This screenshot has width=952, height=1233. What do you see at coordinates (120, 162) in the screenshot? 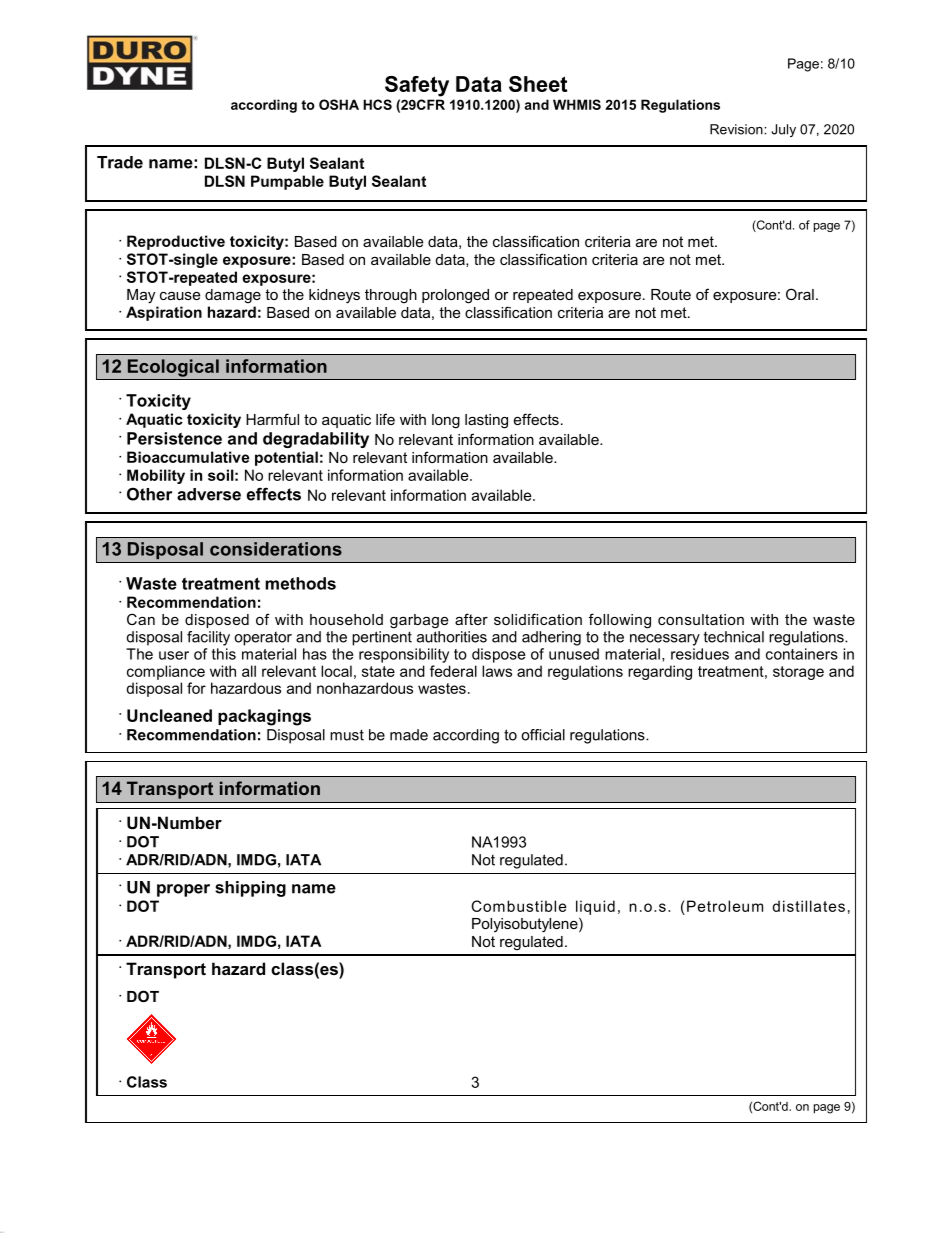
I see `Trade` at bounding box center [120, 162].
